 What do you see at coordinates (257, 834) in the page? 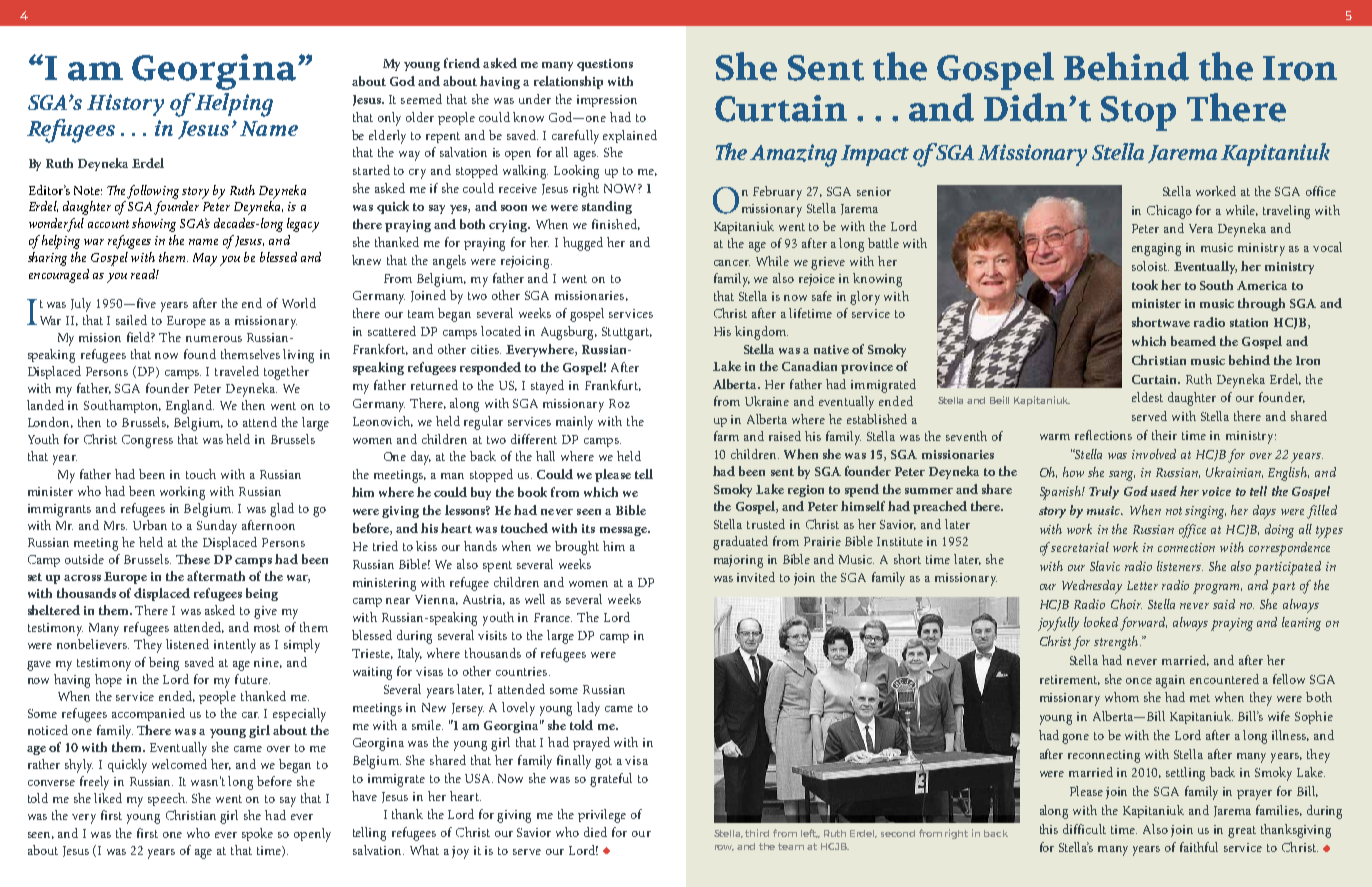
I see `spoke` at bounding box center [257, 834].
